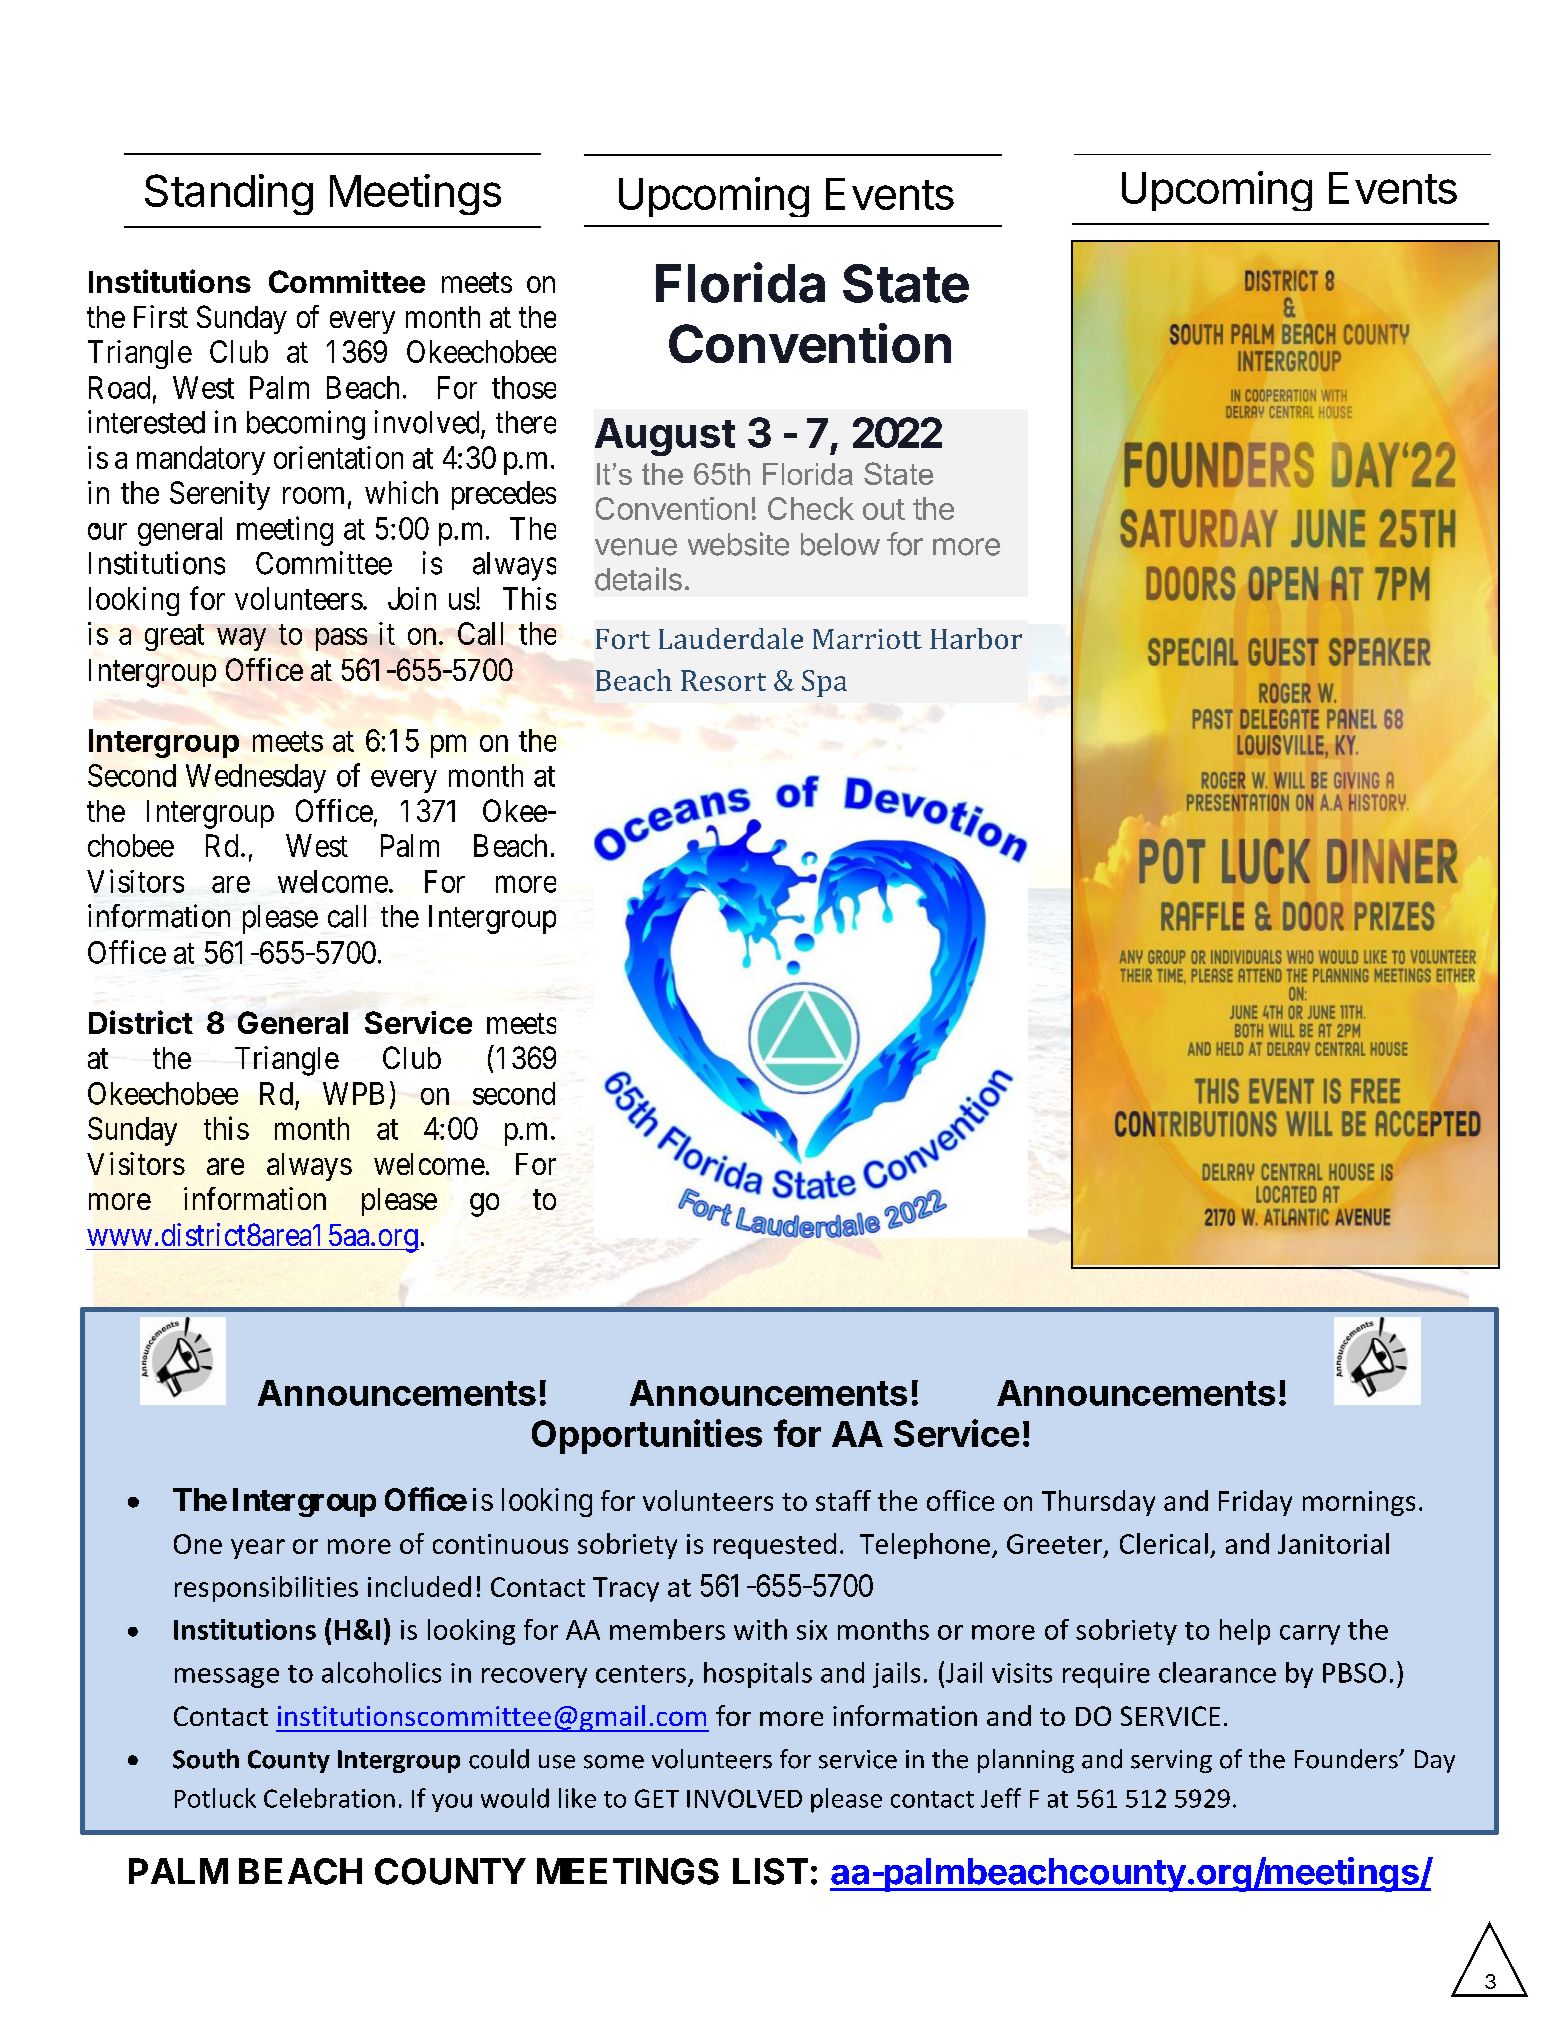 The image size is (1562, 2022). Describe the element at coordinates (1255, 1503) in the page. I see `Friday` at that location.
